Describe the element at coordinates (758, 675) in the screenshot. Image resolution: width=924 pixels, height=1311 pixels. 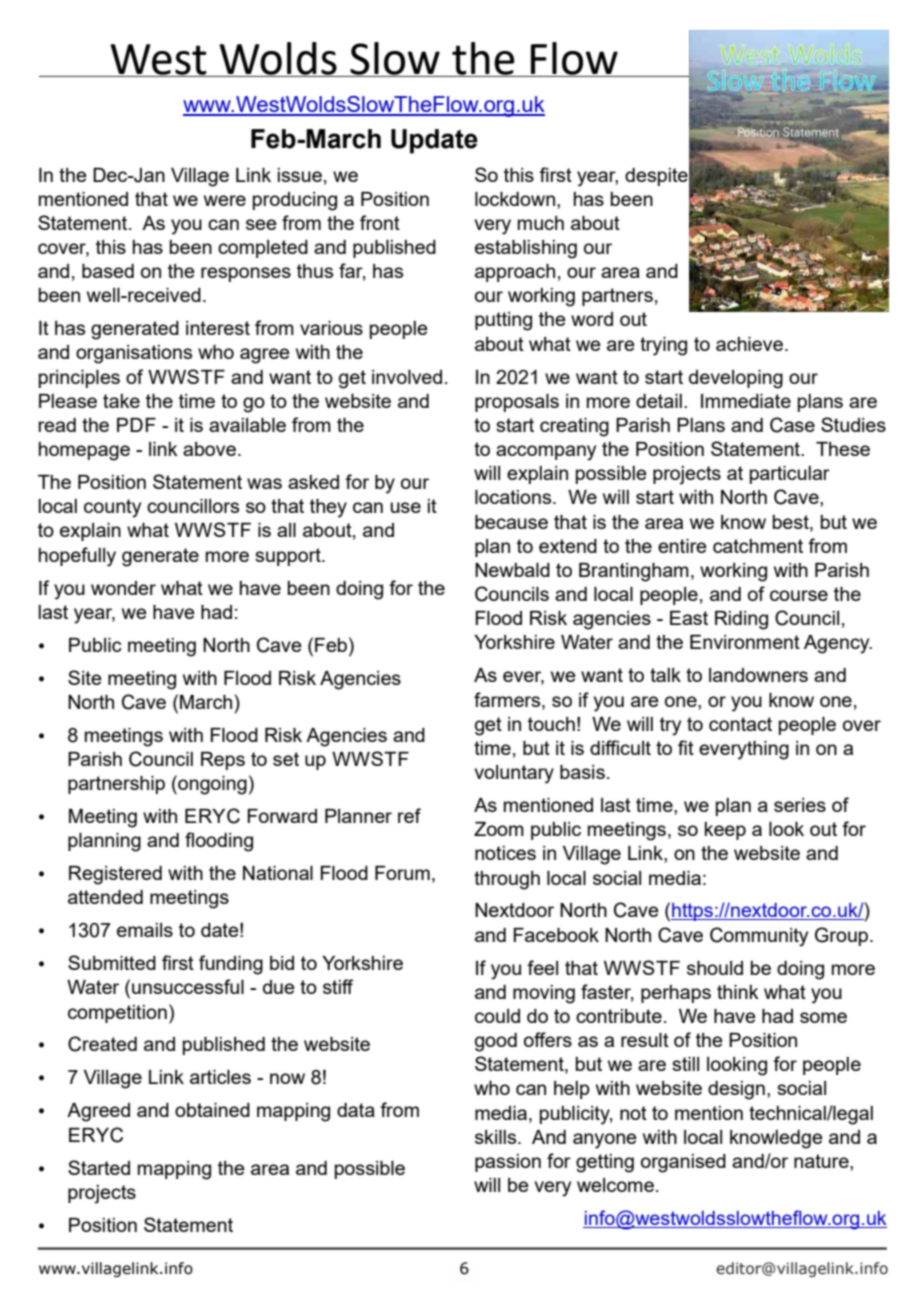
I see `landowners` at that location.
